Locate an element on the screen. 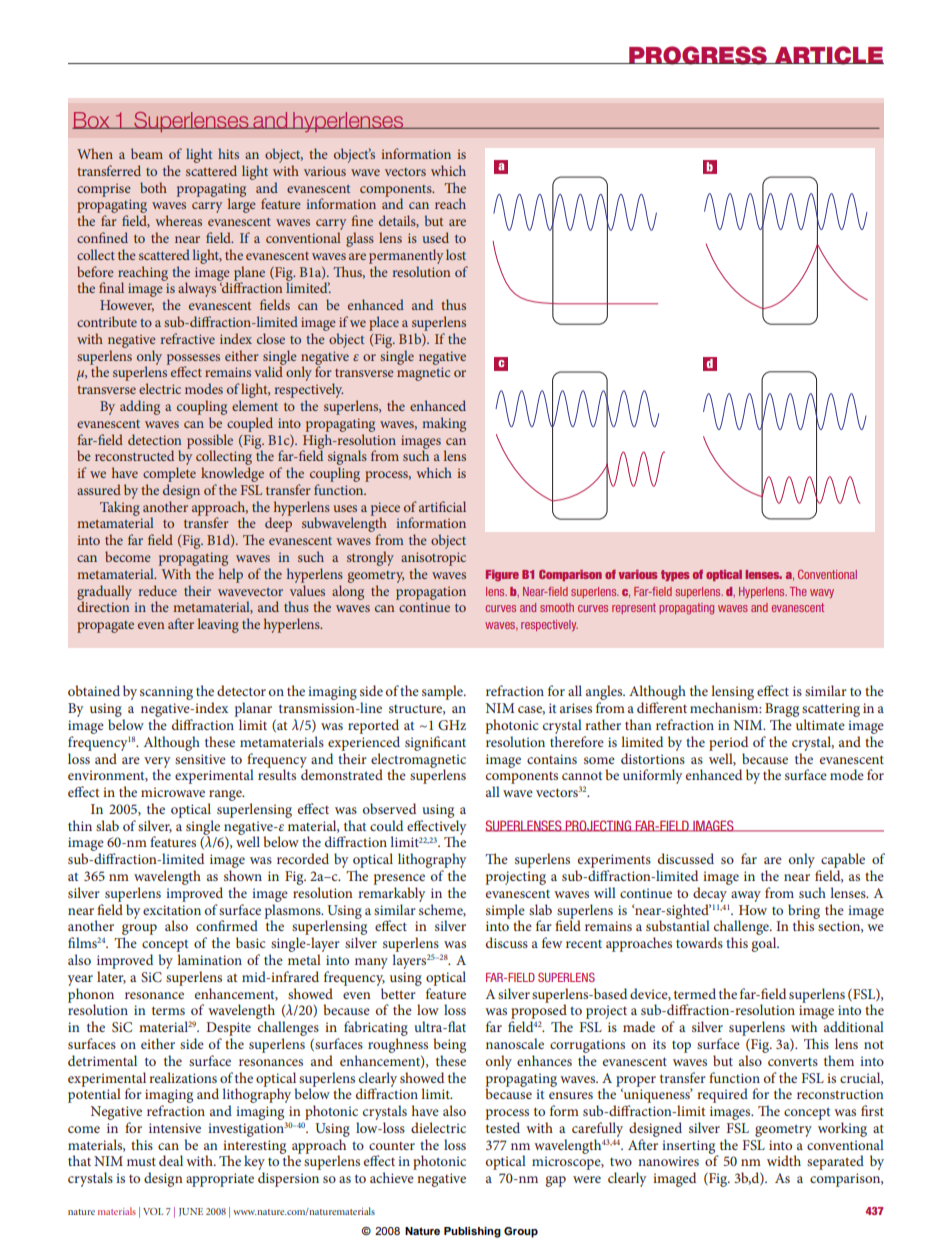 This screenshot has height=1251, width=952. sample is located at coordinates (443, 692).
